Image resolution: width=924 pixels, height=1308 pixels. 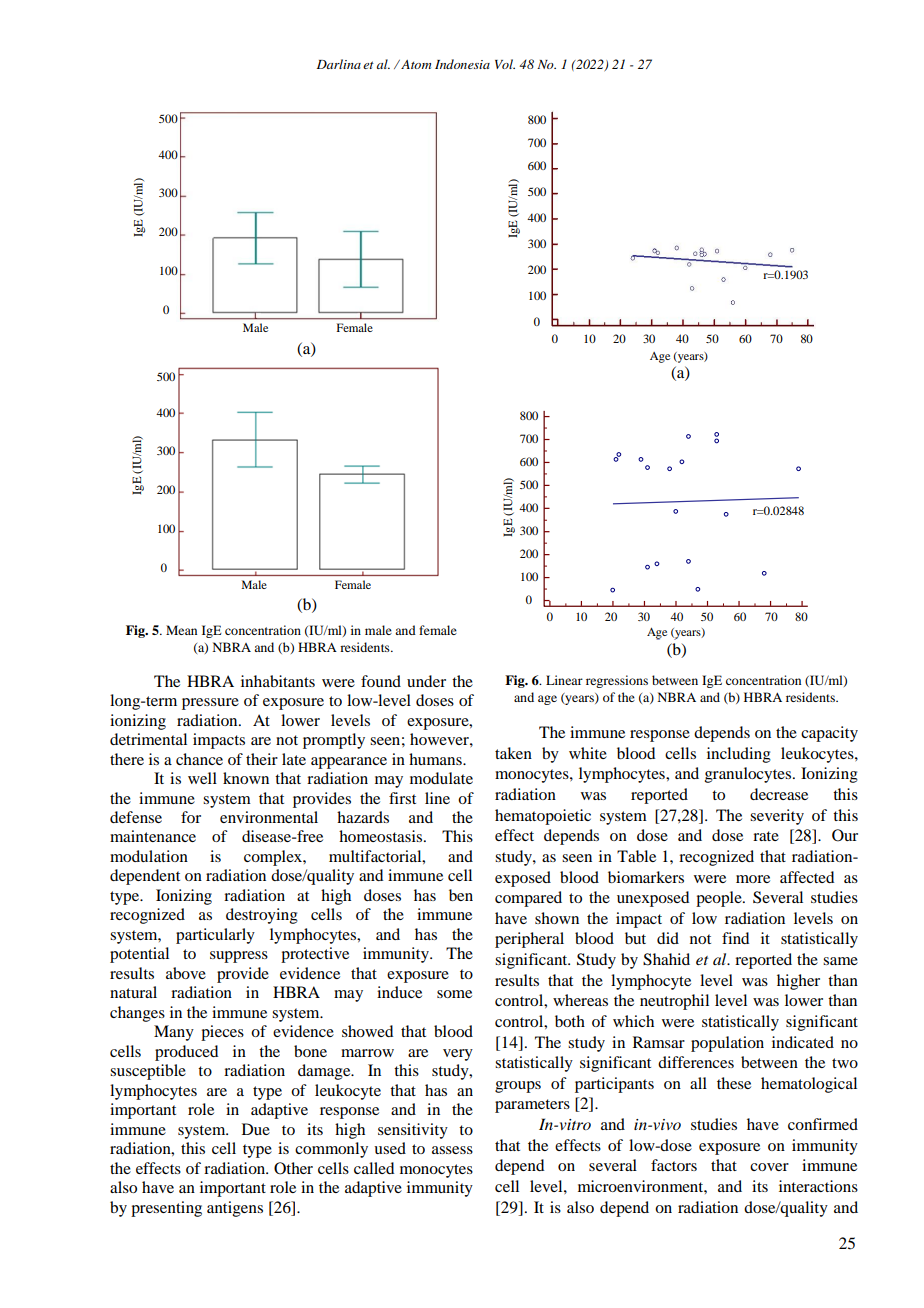 I want to click on regressions, so click(x=617, y=681).
